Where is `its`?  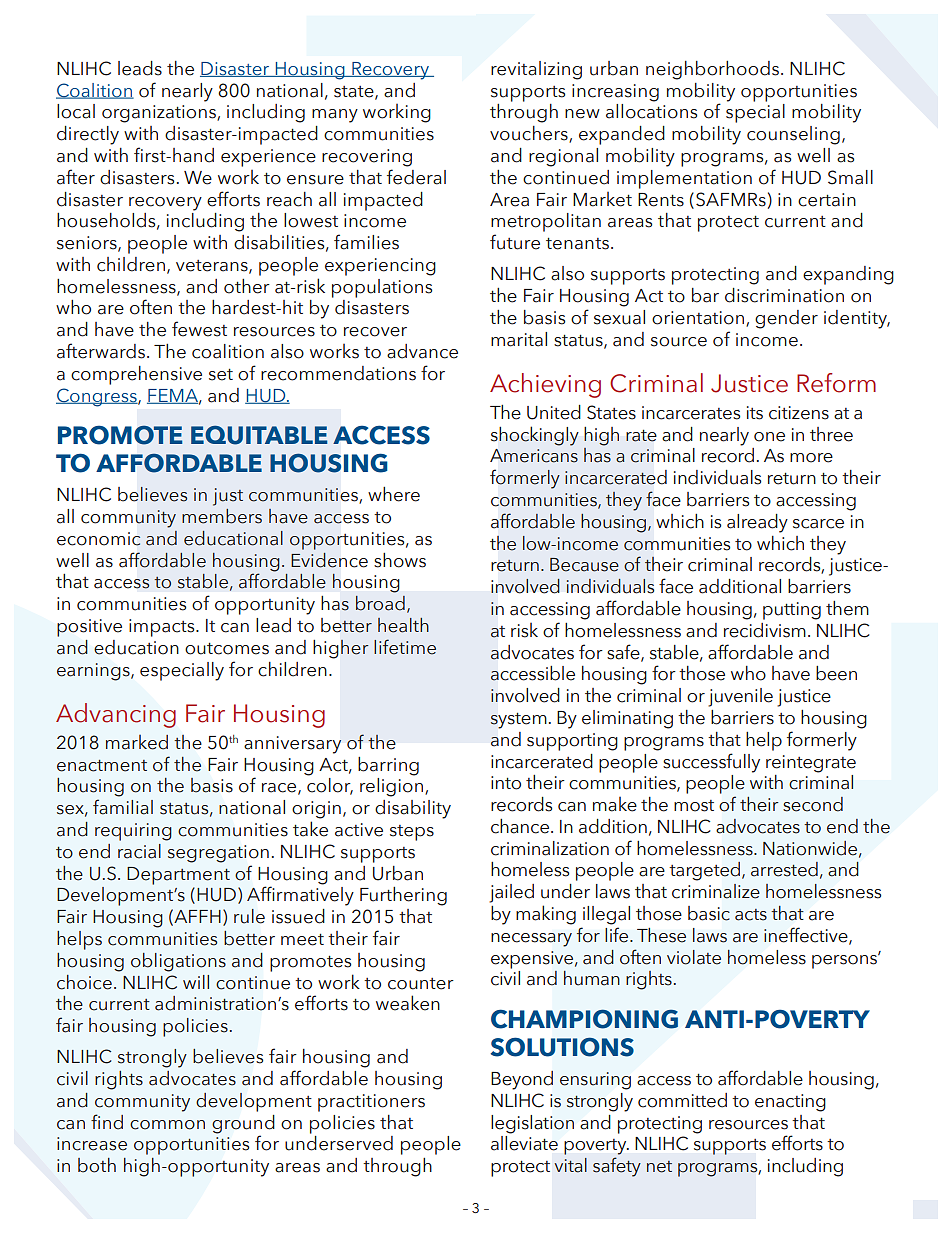
its is located at coordinates (755, 413).
